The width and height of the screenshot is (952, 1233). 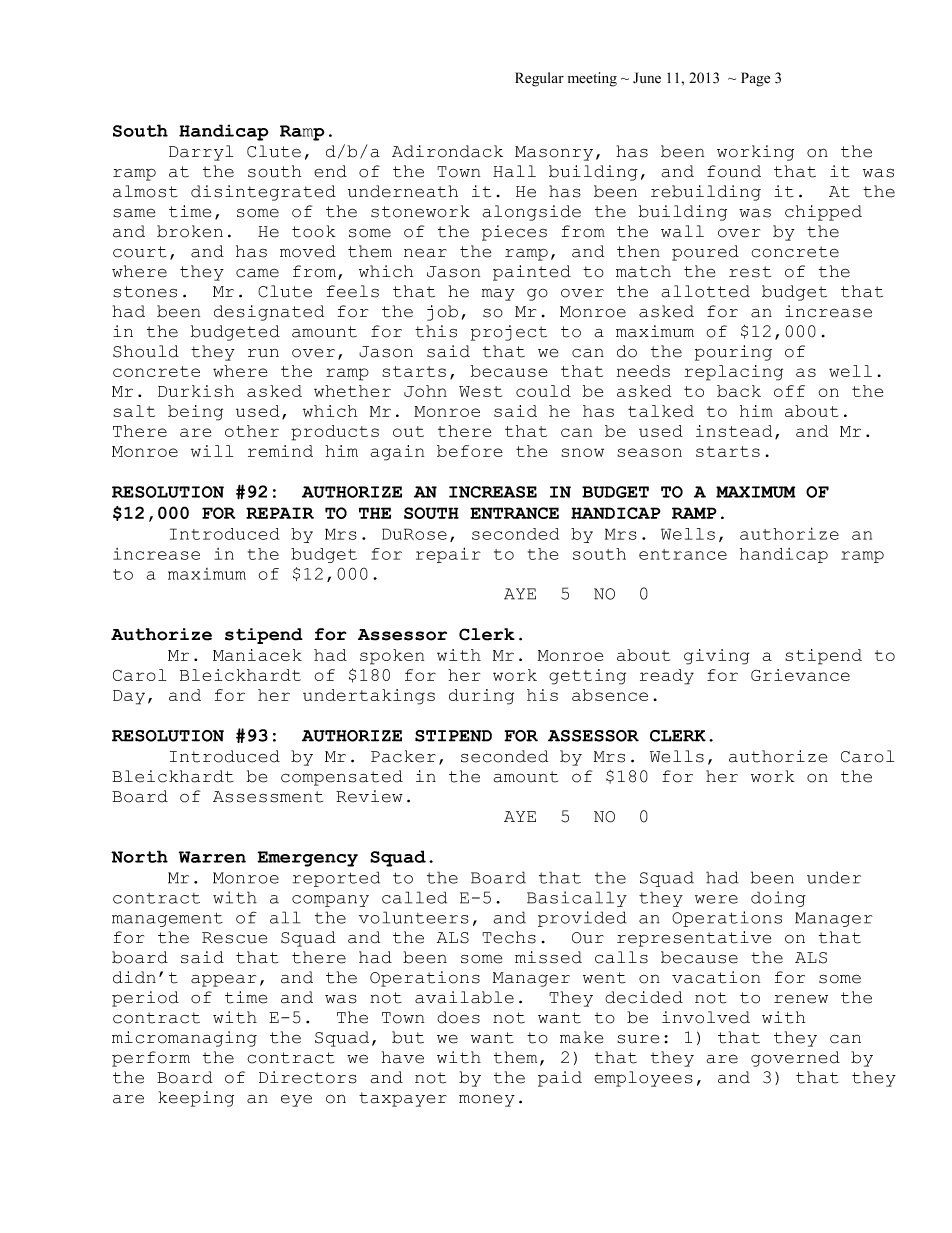 What do you see at coordinates (716, 899) in the screenshot?
I see `were` at bounding box center [716, 899].
